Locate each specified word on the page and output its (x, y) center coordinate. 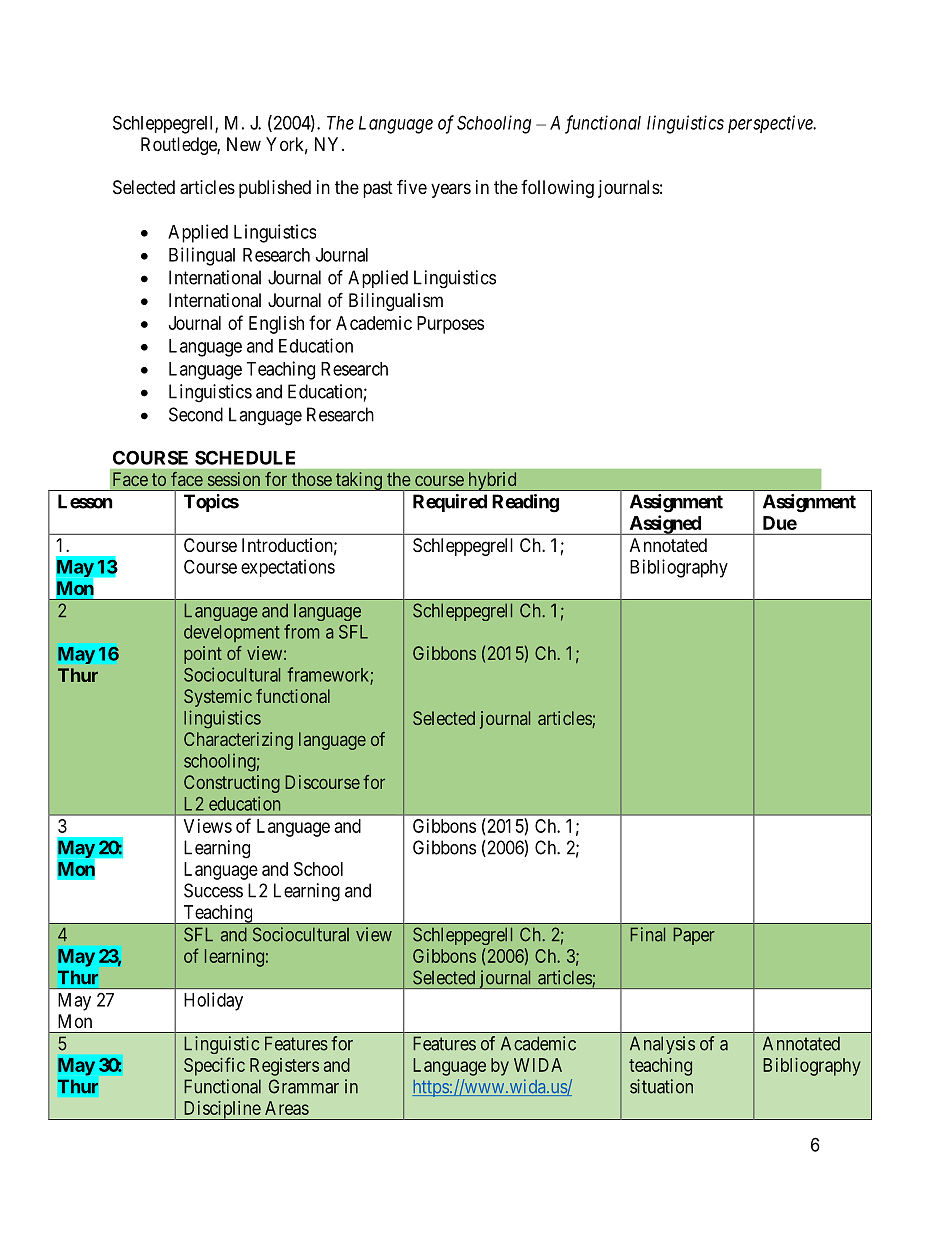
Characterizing (238, 741)
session (234, 479)
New (244, 144)
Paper (694, 936)
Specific (214, 1066)
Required (450, 503)
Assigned (665, 525)
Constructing (232, 784)
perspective (771, 124)
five (412, 186)
